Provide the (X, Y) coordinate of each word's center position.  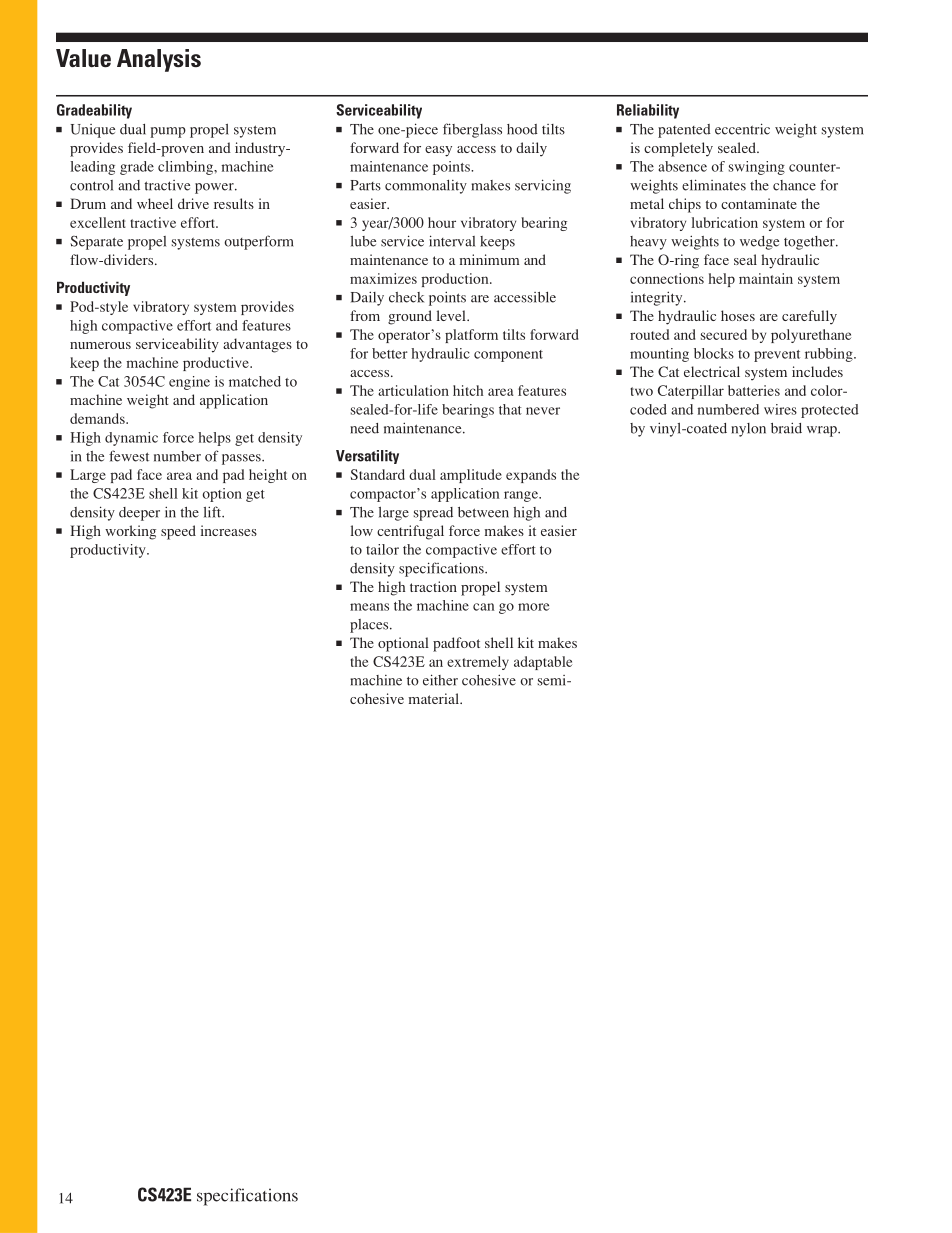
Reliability (648, 111)
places (370, 626)
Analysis (159, 60)
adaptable (543, 663)
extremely (478, 663)
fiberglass (472, 130)
